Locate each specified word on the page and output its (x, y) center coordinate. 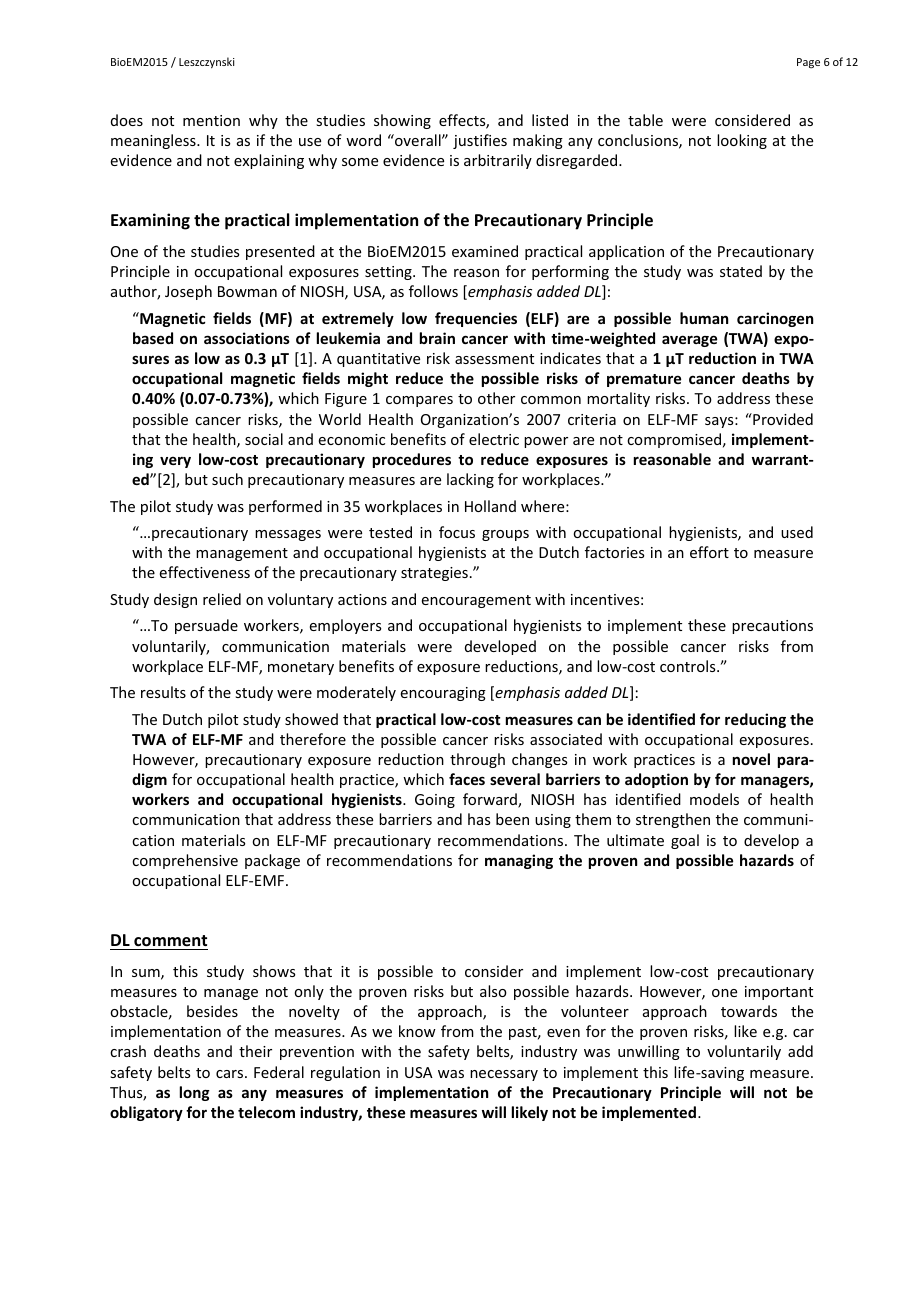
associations (247, 338)
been (512, 819)
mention (211, 120)
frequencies (476, 319)
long (195, 1093)
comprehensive (185, 861)
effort (709, 552)
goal (685, 841)
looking (742, 141)
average (689, 341)
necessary (504, 1075)
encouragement (476, 601)
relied (222, 599)
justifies (480, 141)
